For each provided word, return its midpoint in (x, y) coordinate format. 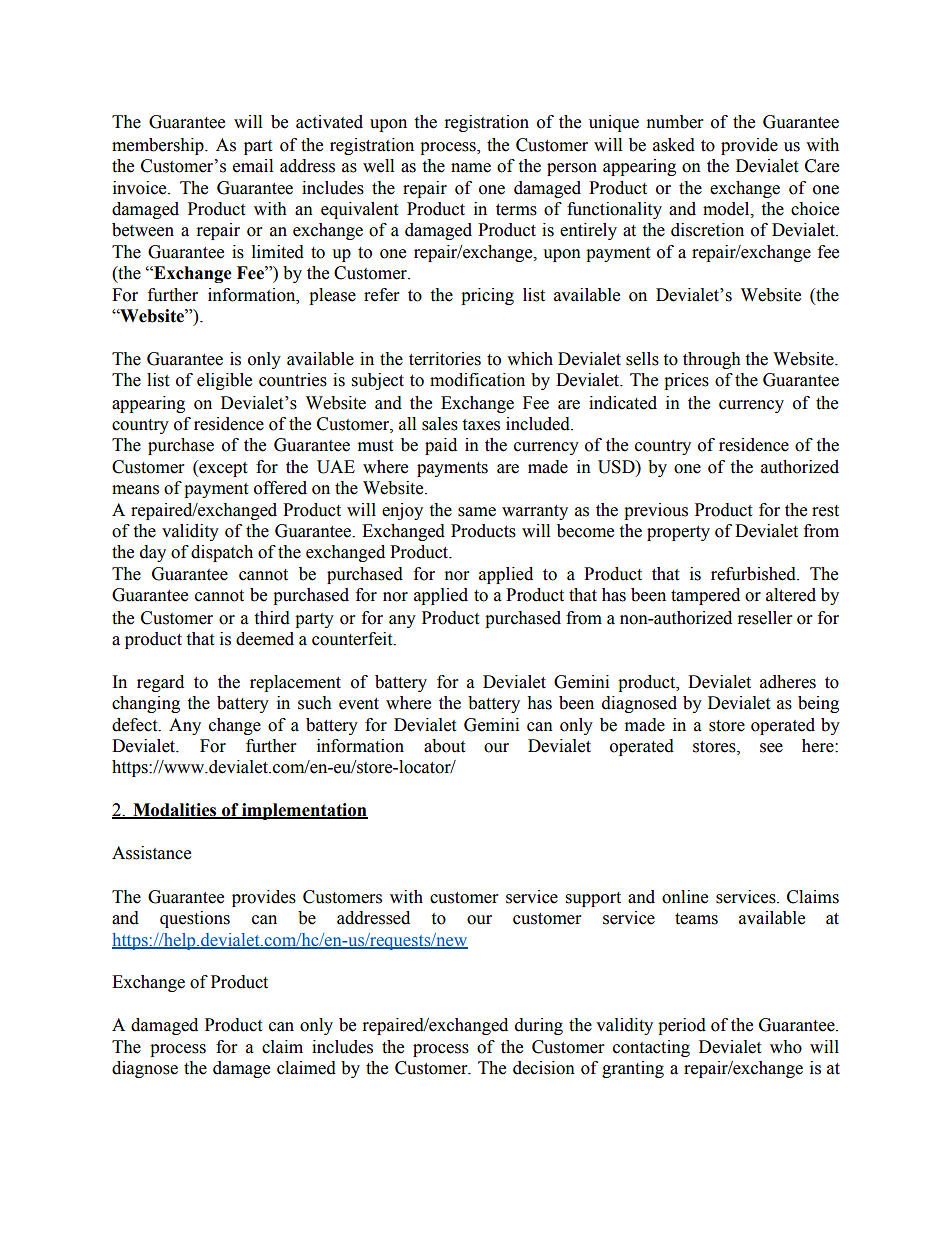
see (771, 748)
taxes (481, 425)
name (471, 168)
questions (195, 919)
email (253, 166)
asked (674, 145)
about (444, 746)
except (222, 468)
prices (686, 381)
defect (136, 725)
